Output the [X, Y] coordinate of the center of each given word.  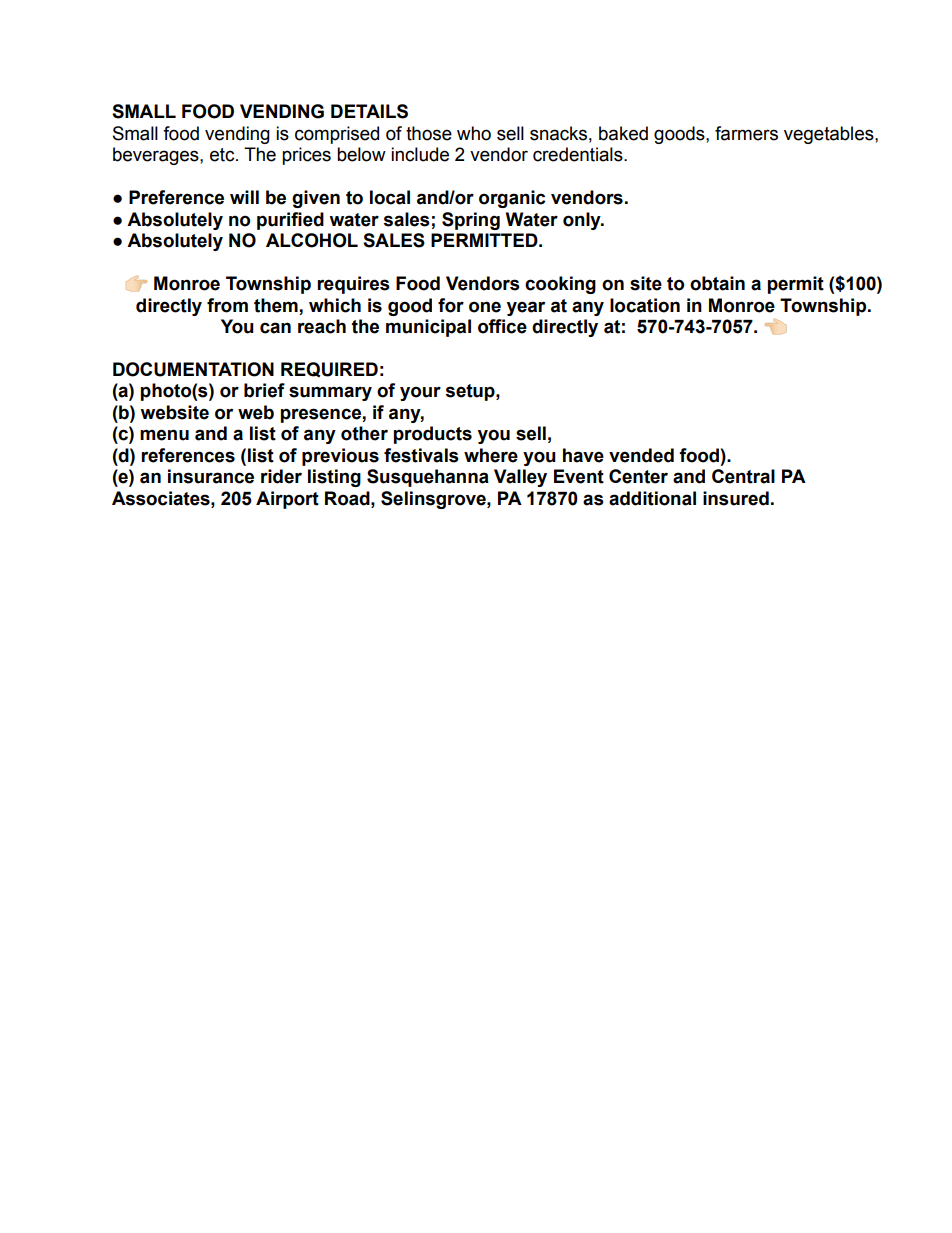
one [485, 307]
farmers [746, 133]
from [227, 305]
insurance [211, 476]
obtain [717, 283]
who [474, 133]
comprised [337, 135]
